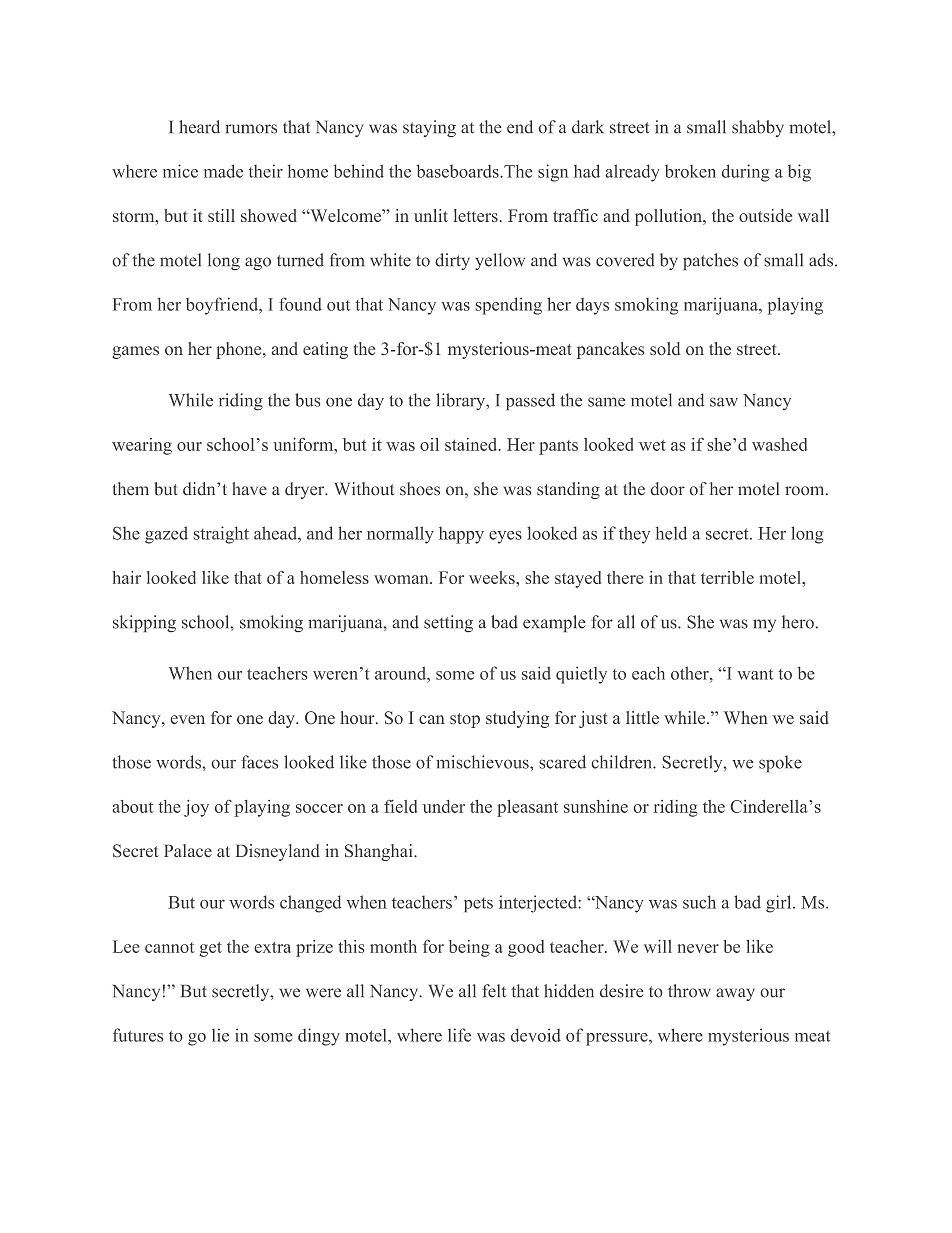 This screenshot has width=952, height=1233. I want to click on staying, so click(429, 128).
